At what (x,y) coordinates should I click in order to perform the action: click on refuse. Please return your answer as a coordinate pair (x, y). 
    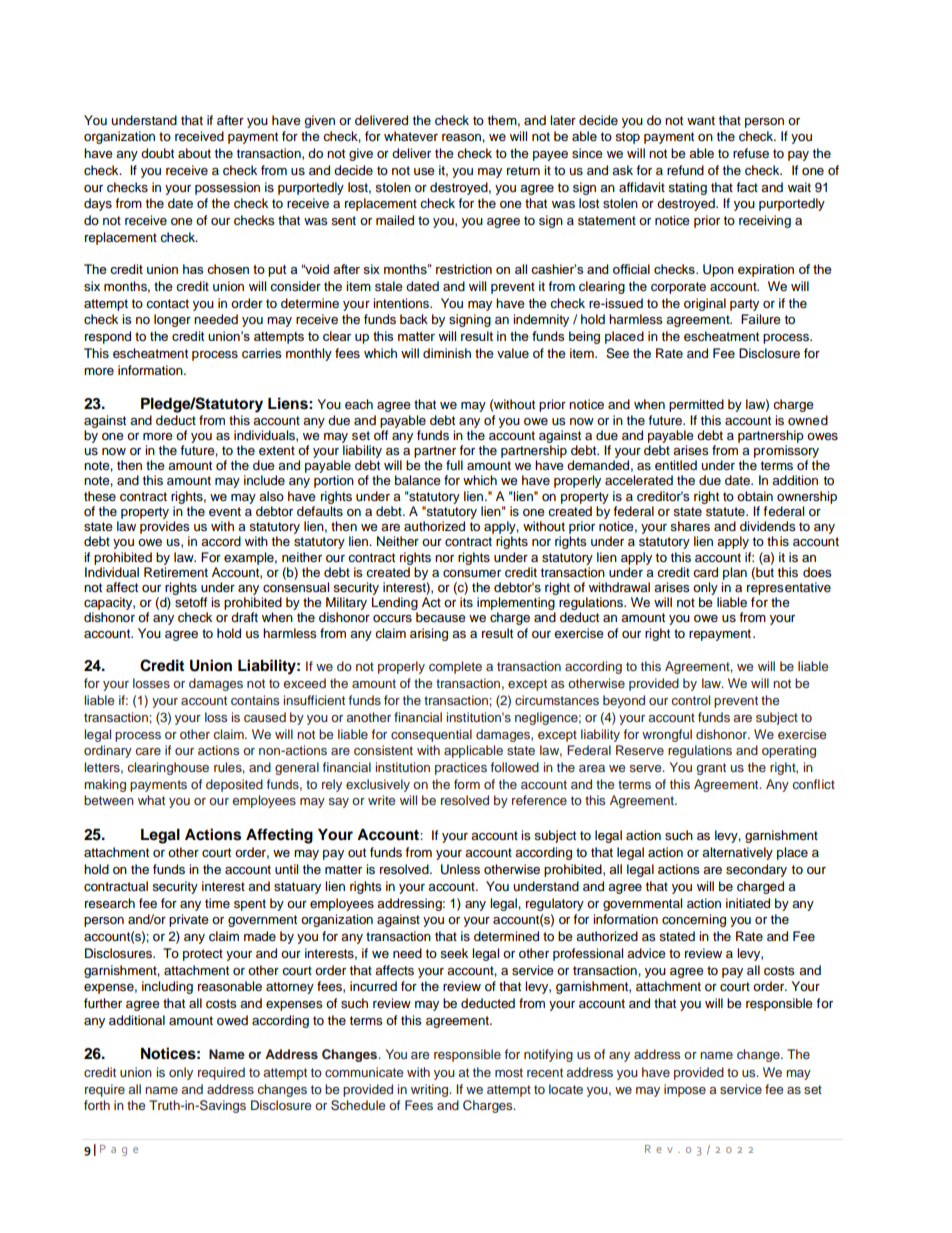
    Looking at the image, I should click on (751, 153).
